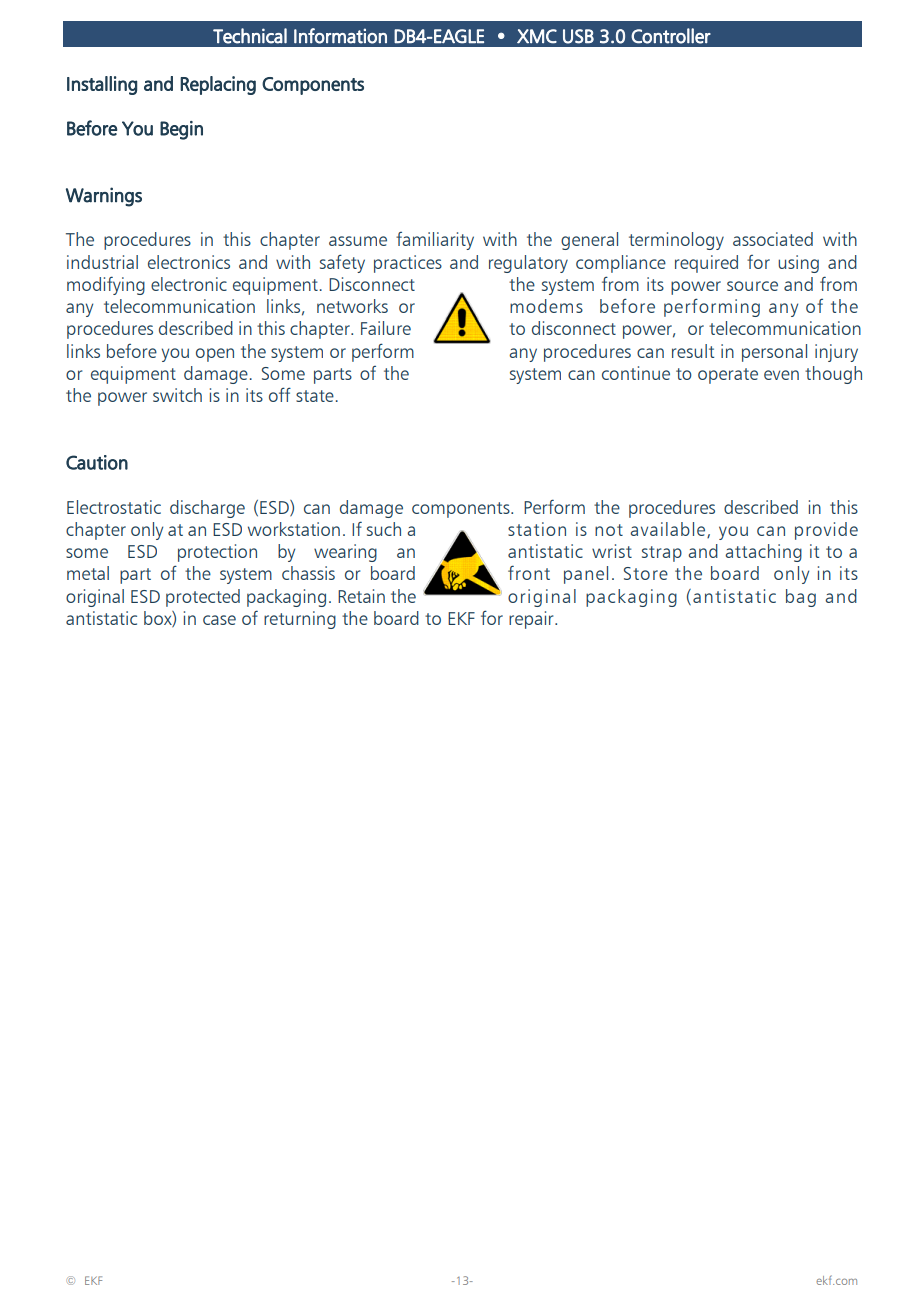 This screenshot has height=1308, width=924. What do you see at coordinates (384, 529) in the screenshot?
I see `such` at bounding box center [384, 529].
